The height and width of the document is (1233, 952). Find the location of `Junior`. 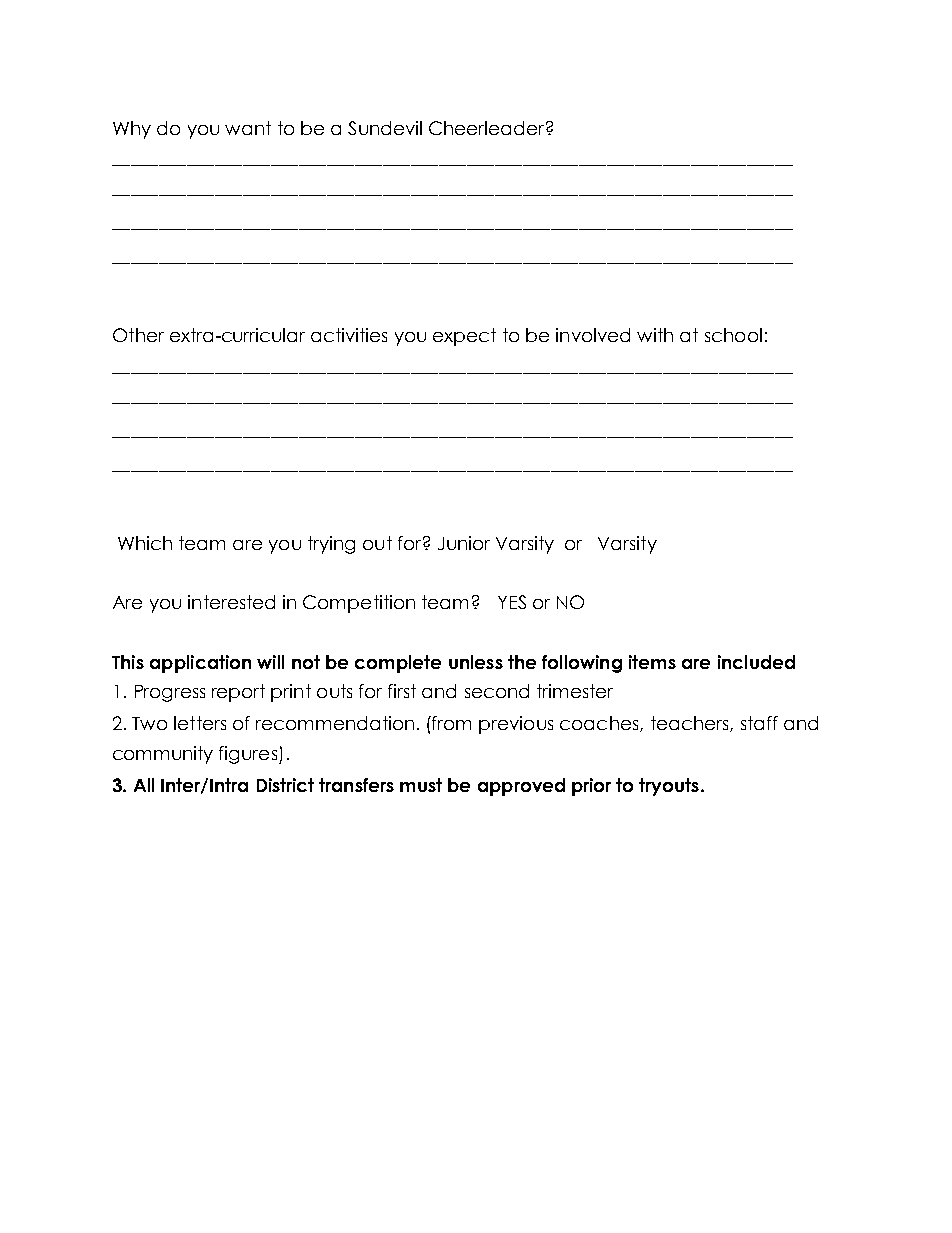

Junior is located at coordinates (464, 543).
